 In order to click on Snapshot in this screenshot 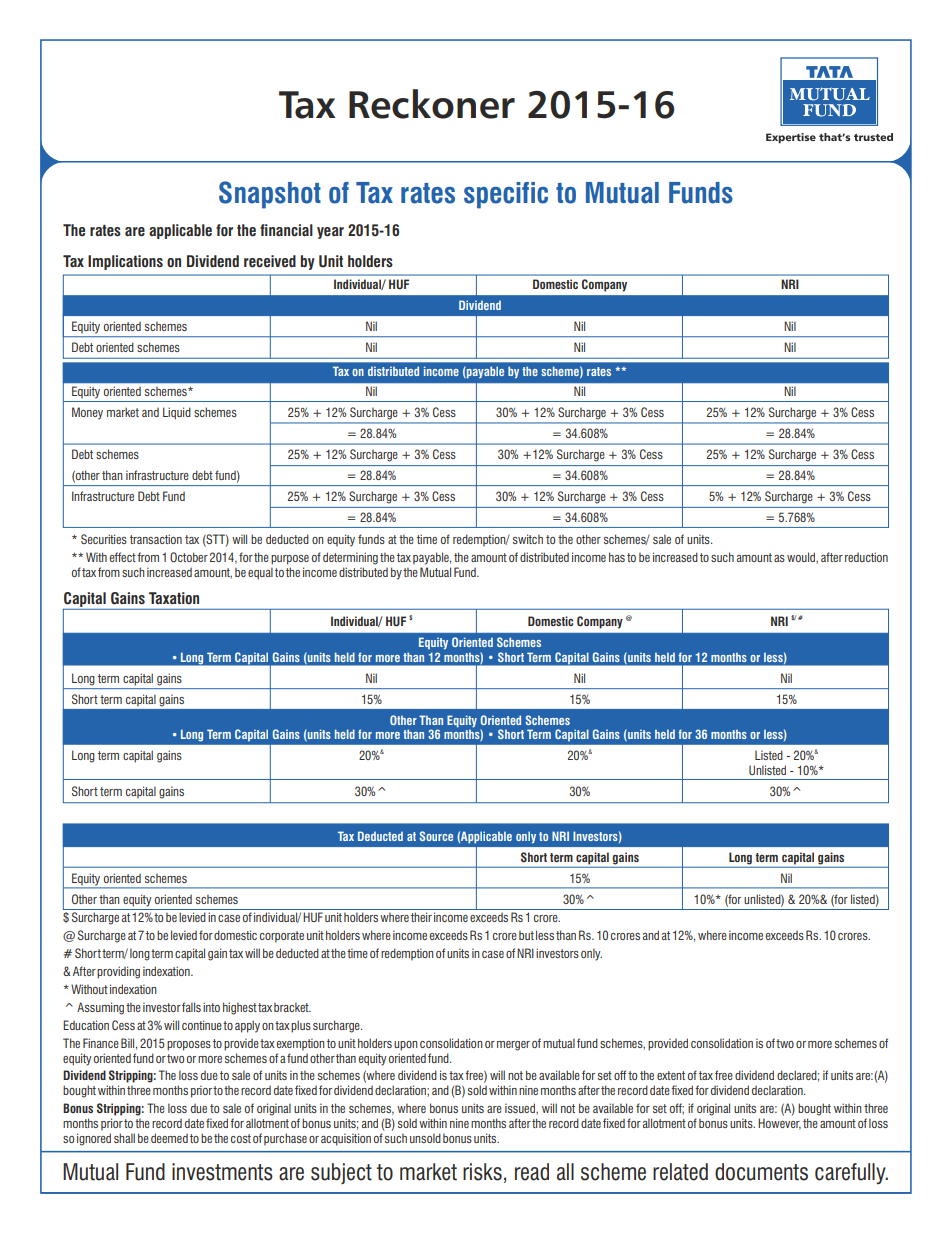, I will do `click(270, 195)`.
